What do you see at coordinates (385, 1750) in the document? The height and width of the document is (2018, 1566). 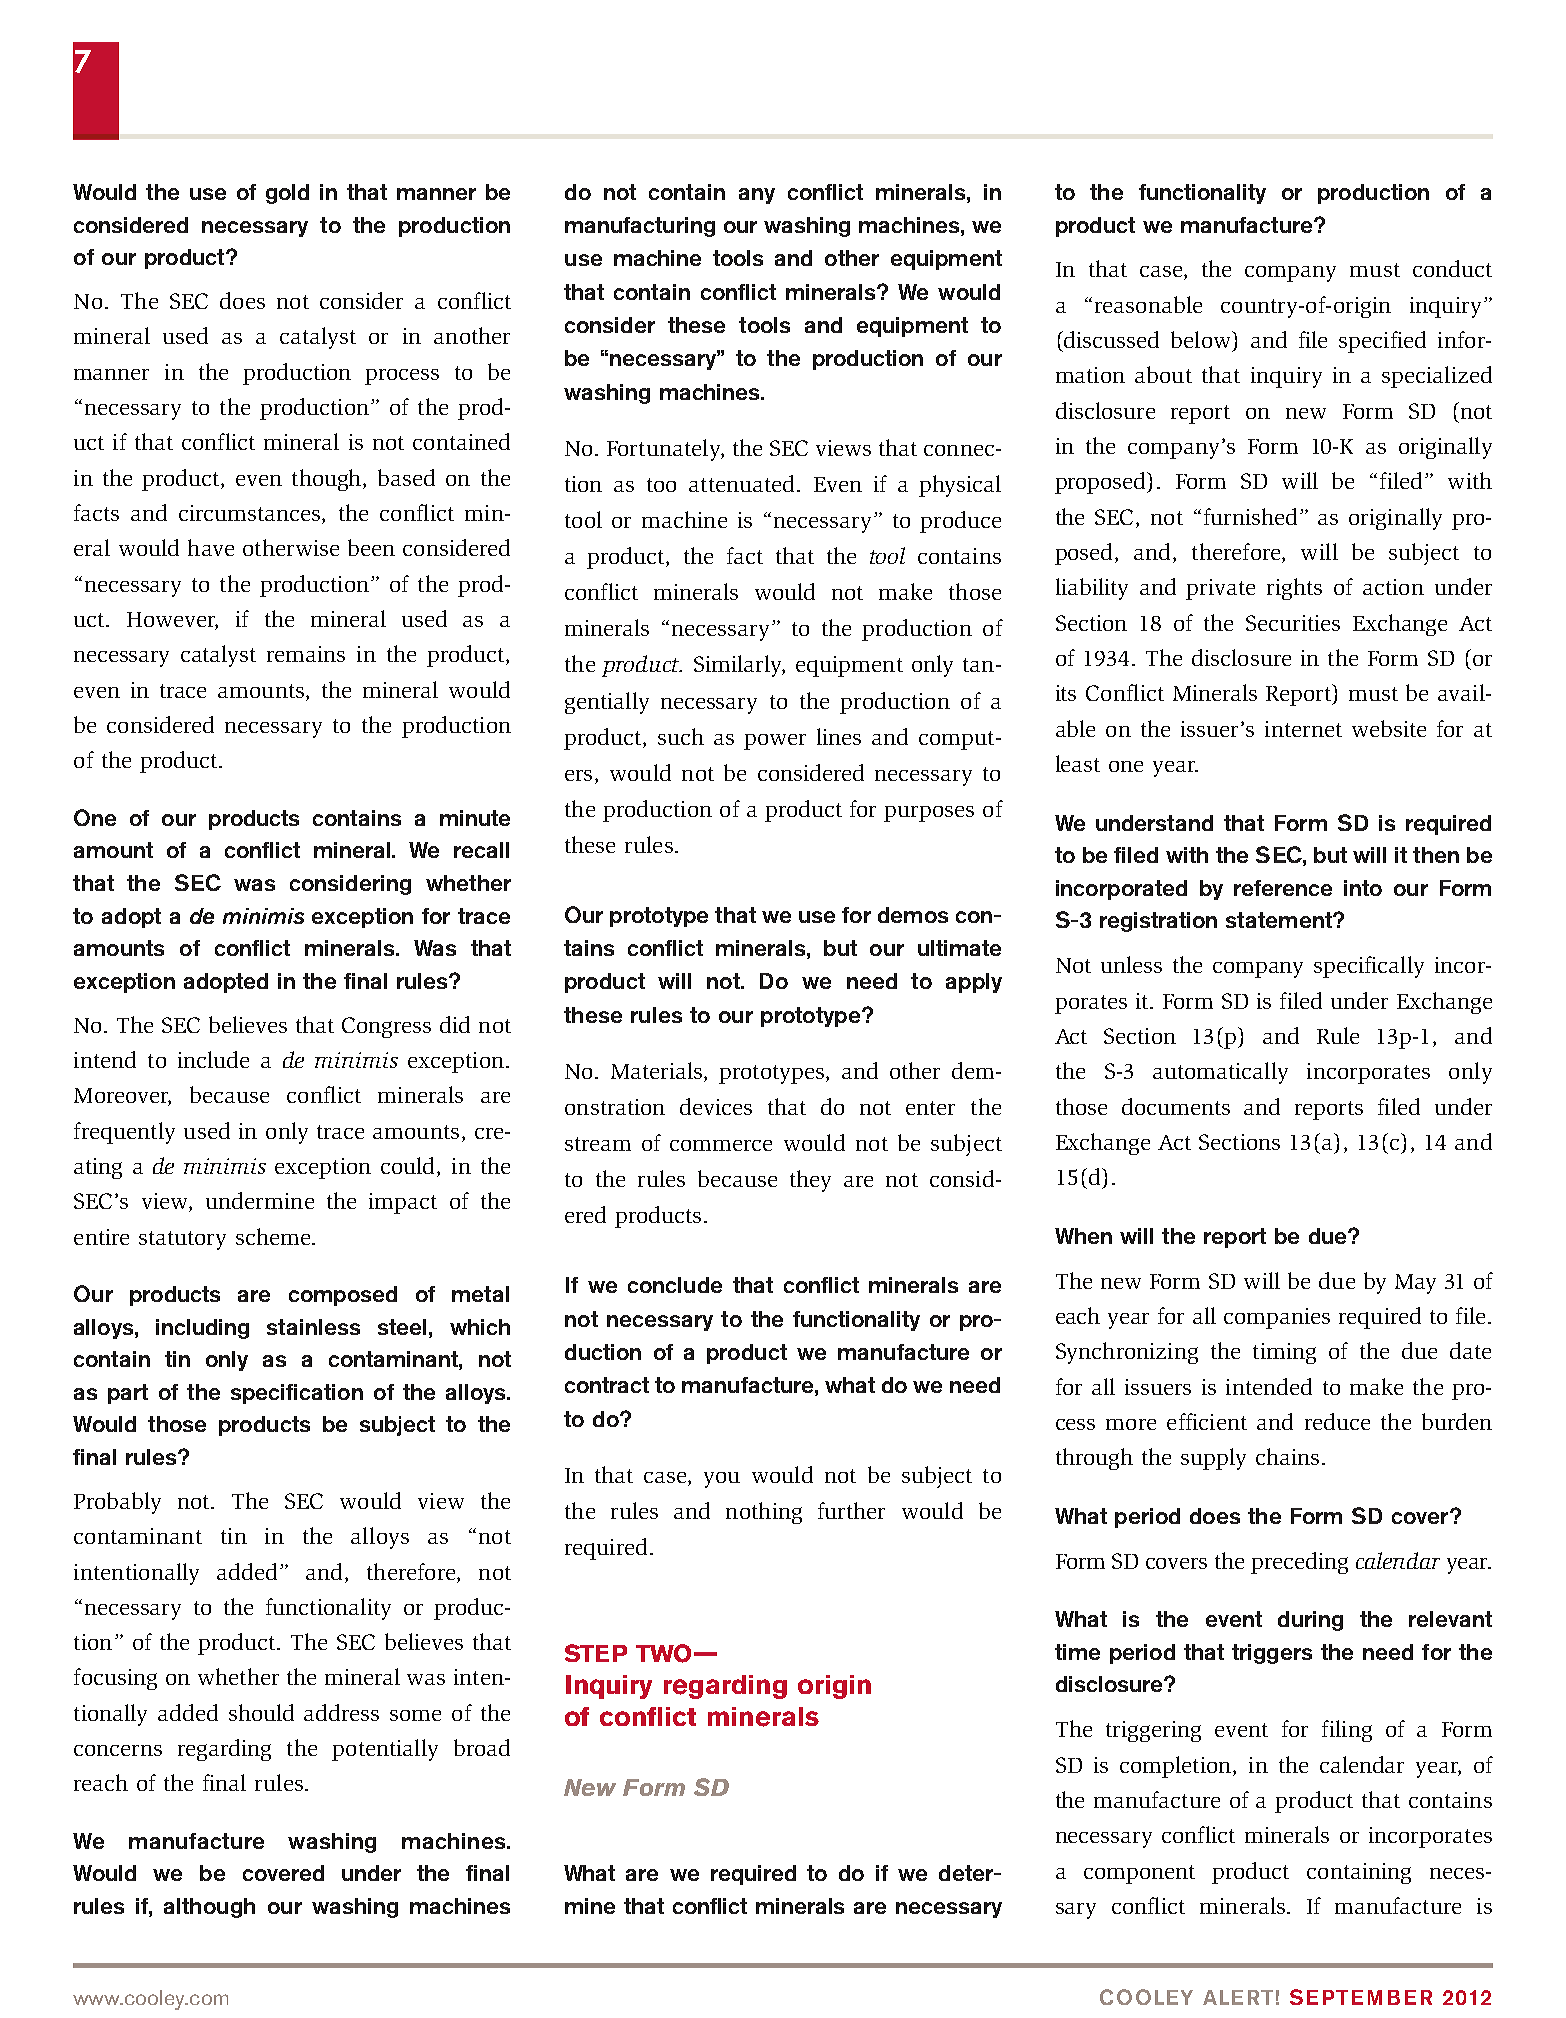 I see `potentially` at bounding box center [385, 1750].
